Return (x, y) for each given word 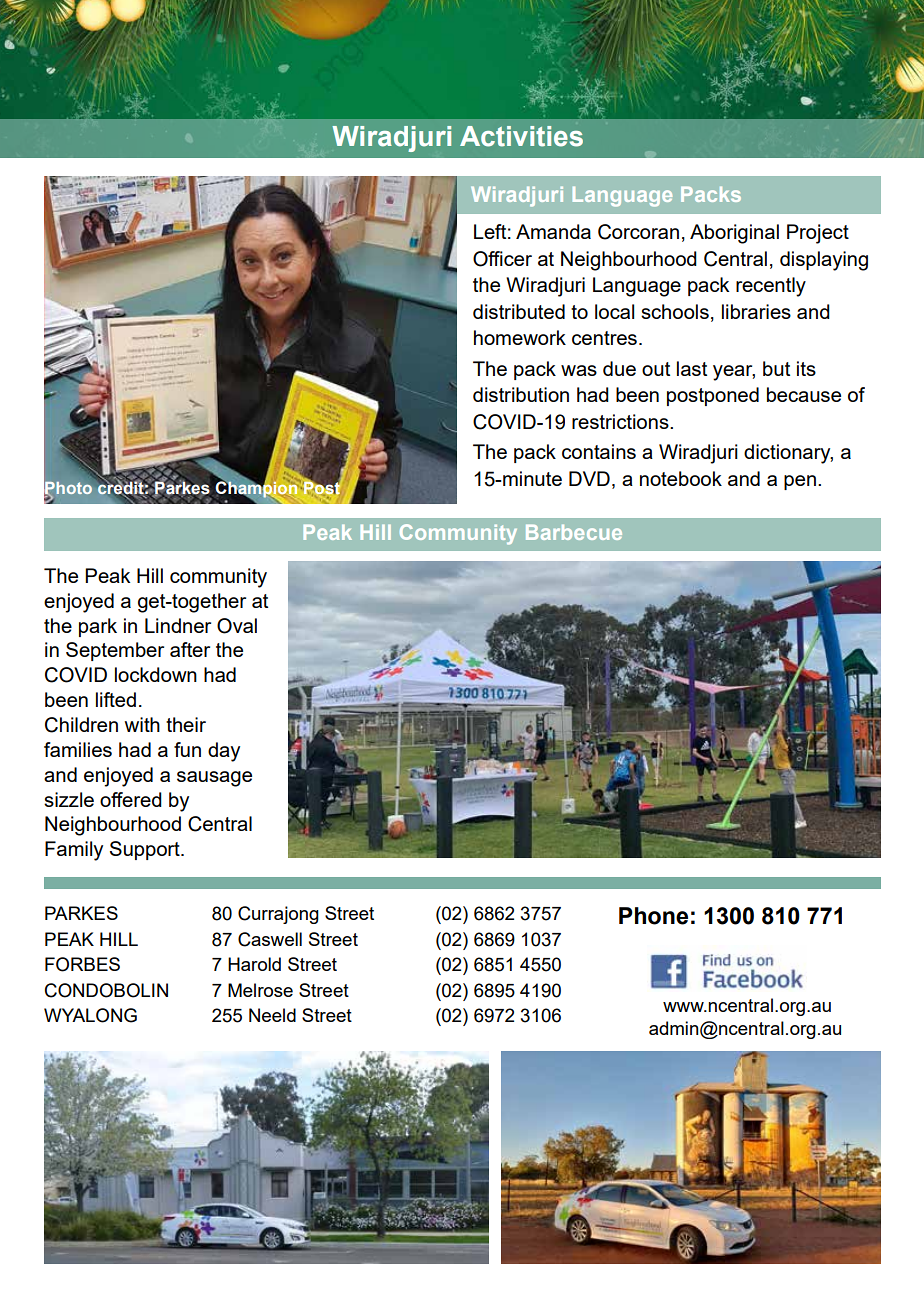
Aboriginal (734, 234)
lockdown (156, 674)
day (224, 752)
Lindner (178, 625)
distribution (521, 394)
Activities (521, 136)
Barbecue (574, 532)
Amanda (553, 231)
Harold (254, 964)
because (804, 394)
